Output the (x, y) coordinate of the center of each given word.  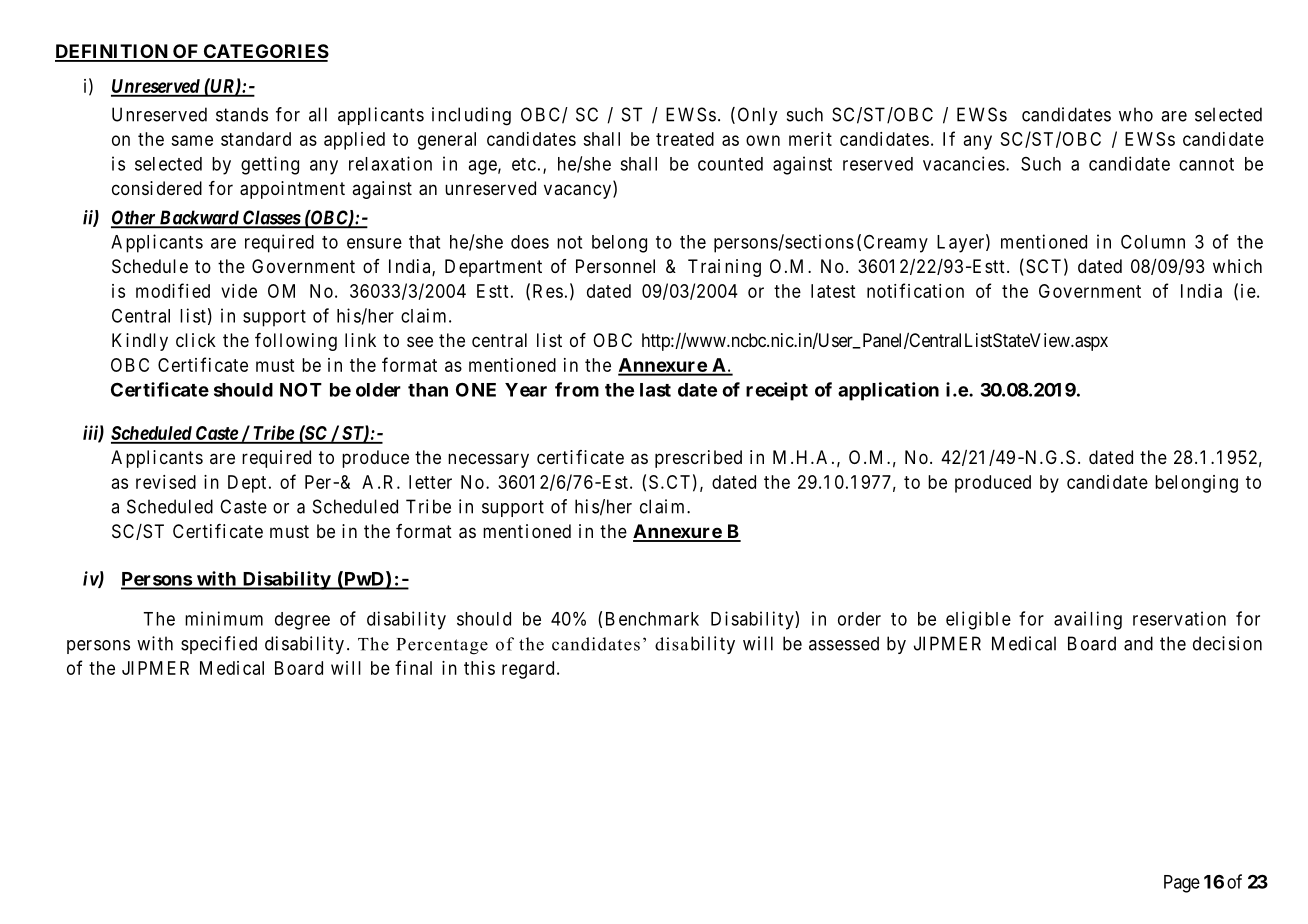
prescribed (698, 459)
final (413, 667)
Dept (247, 484)
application (888, 391)
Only (758, 116)
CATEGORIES (265, 52)
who (1136, 114)
